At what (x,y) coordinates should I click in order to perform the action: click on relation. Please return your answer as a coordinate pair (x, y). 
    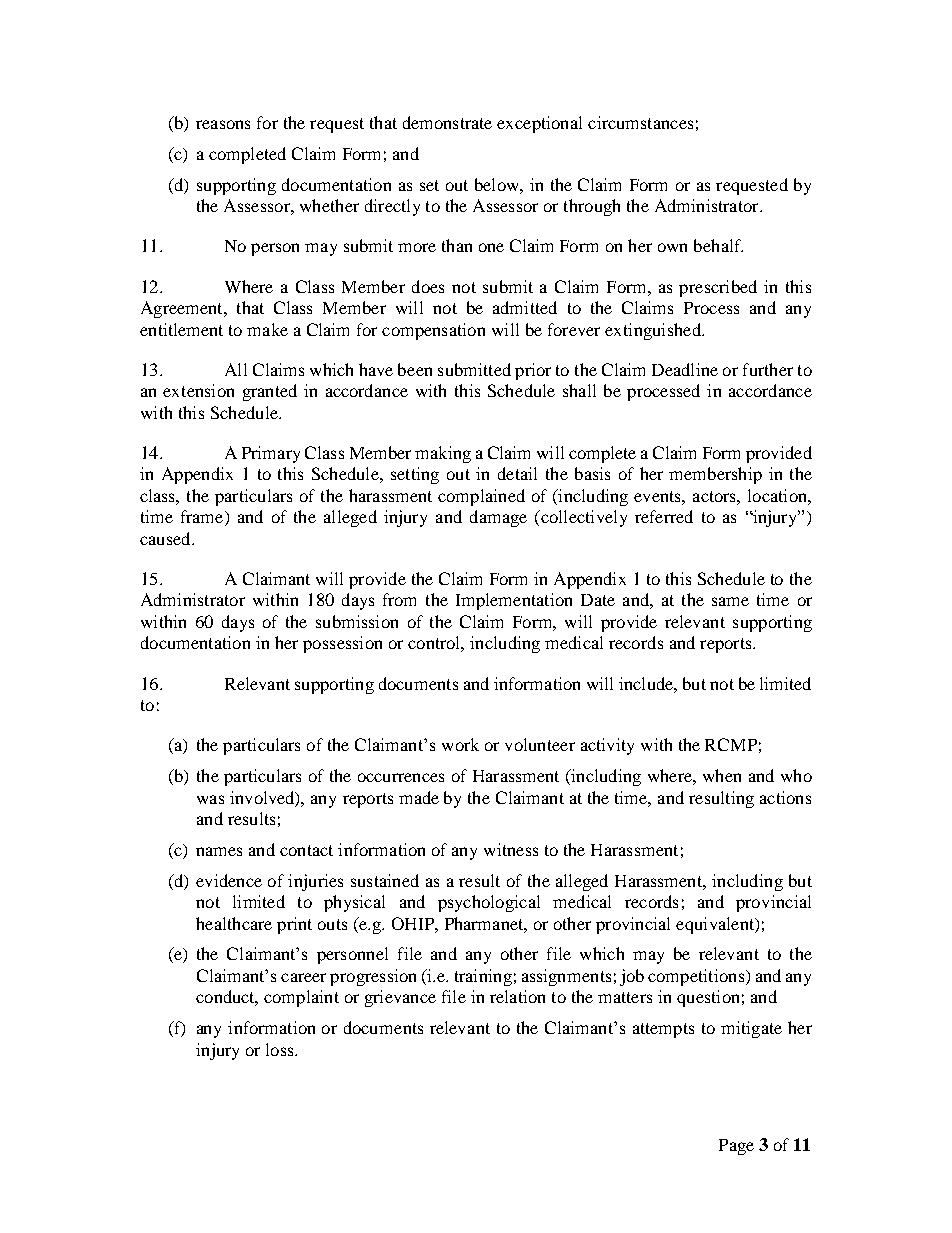
    Looking at the image, I should click on (517, 996).
